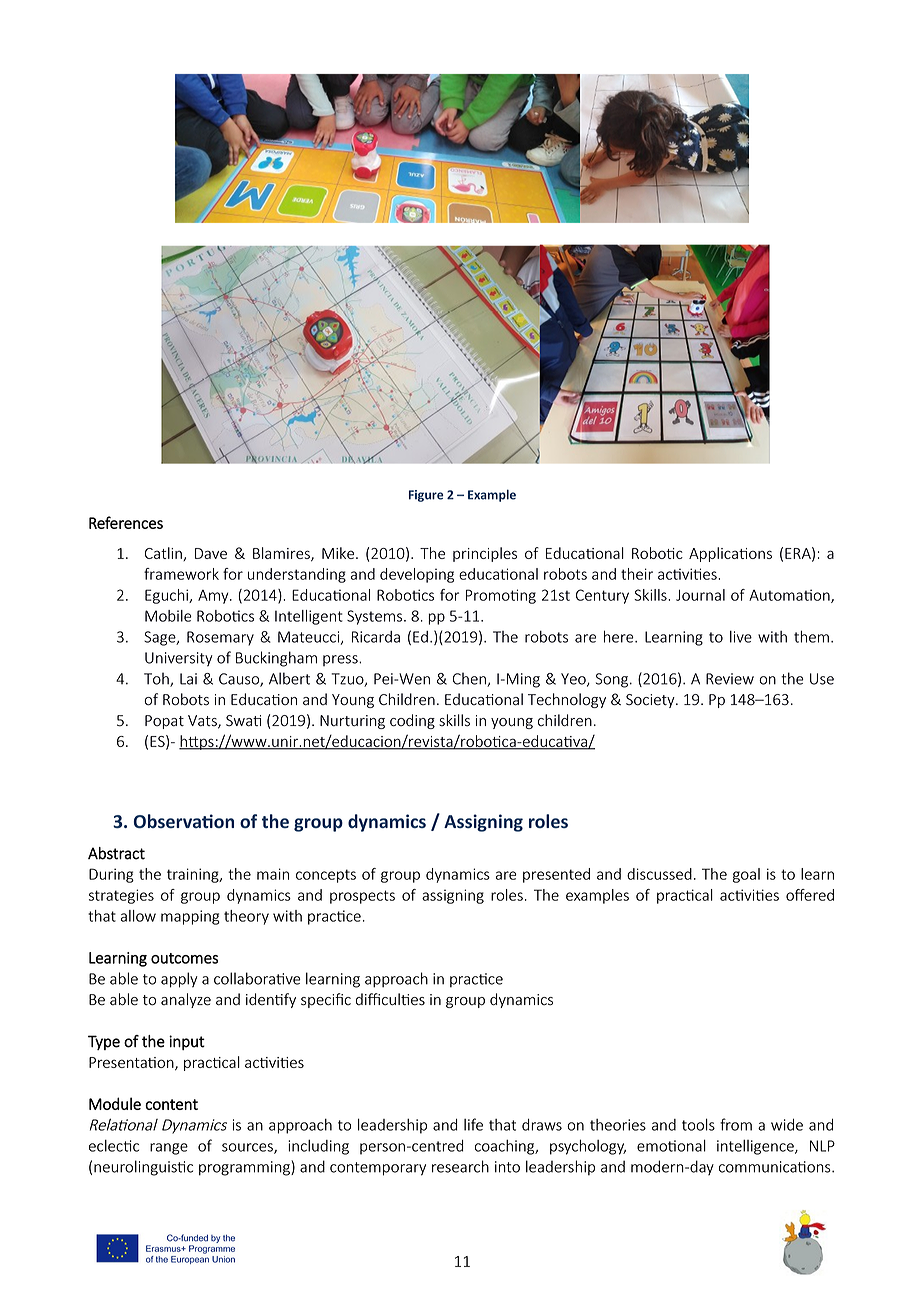  I want to click on range, so click(169, 1149).
